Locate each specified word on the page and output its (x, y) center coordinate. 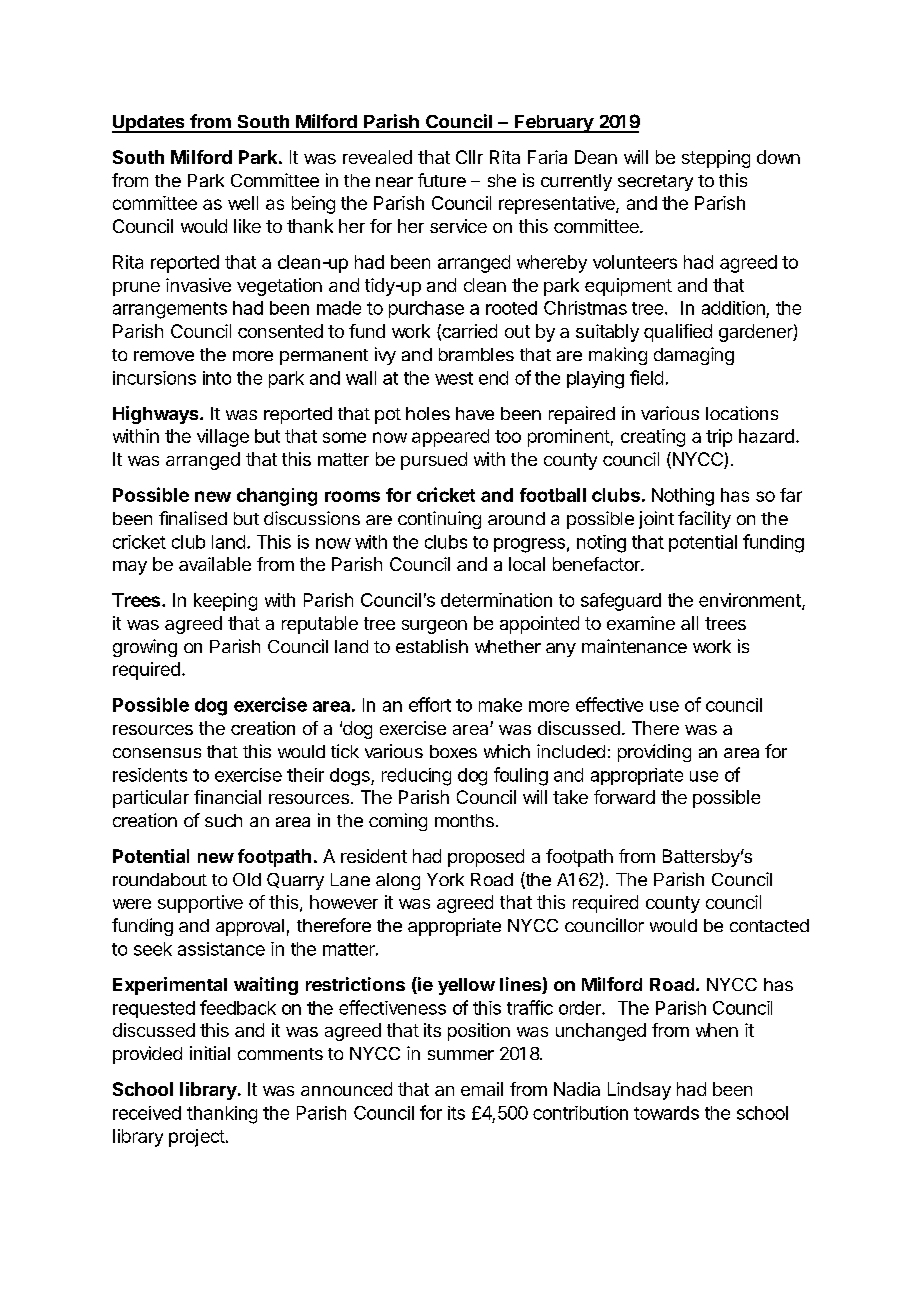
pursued (434, 461)
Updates (149, 124)
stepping (716, 159)
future (442, 180)
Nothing (683, 497)
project (197, 1138)
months (464, 820)
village (223, 438)
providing (654, 753)
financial (227, 797)
